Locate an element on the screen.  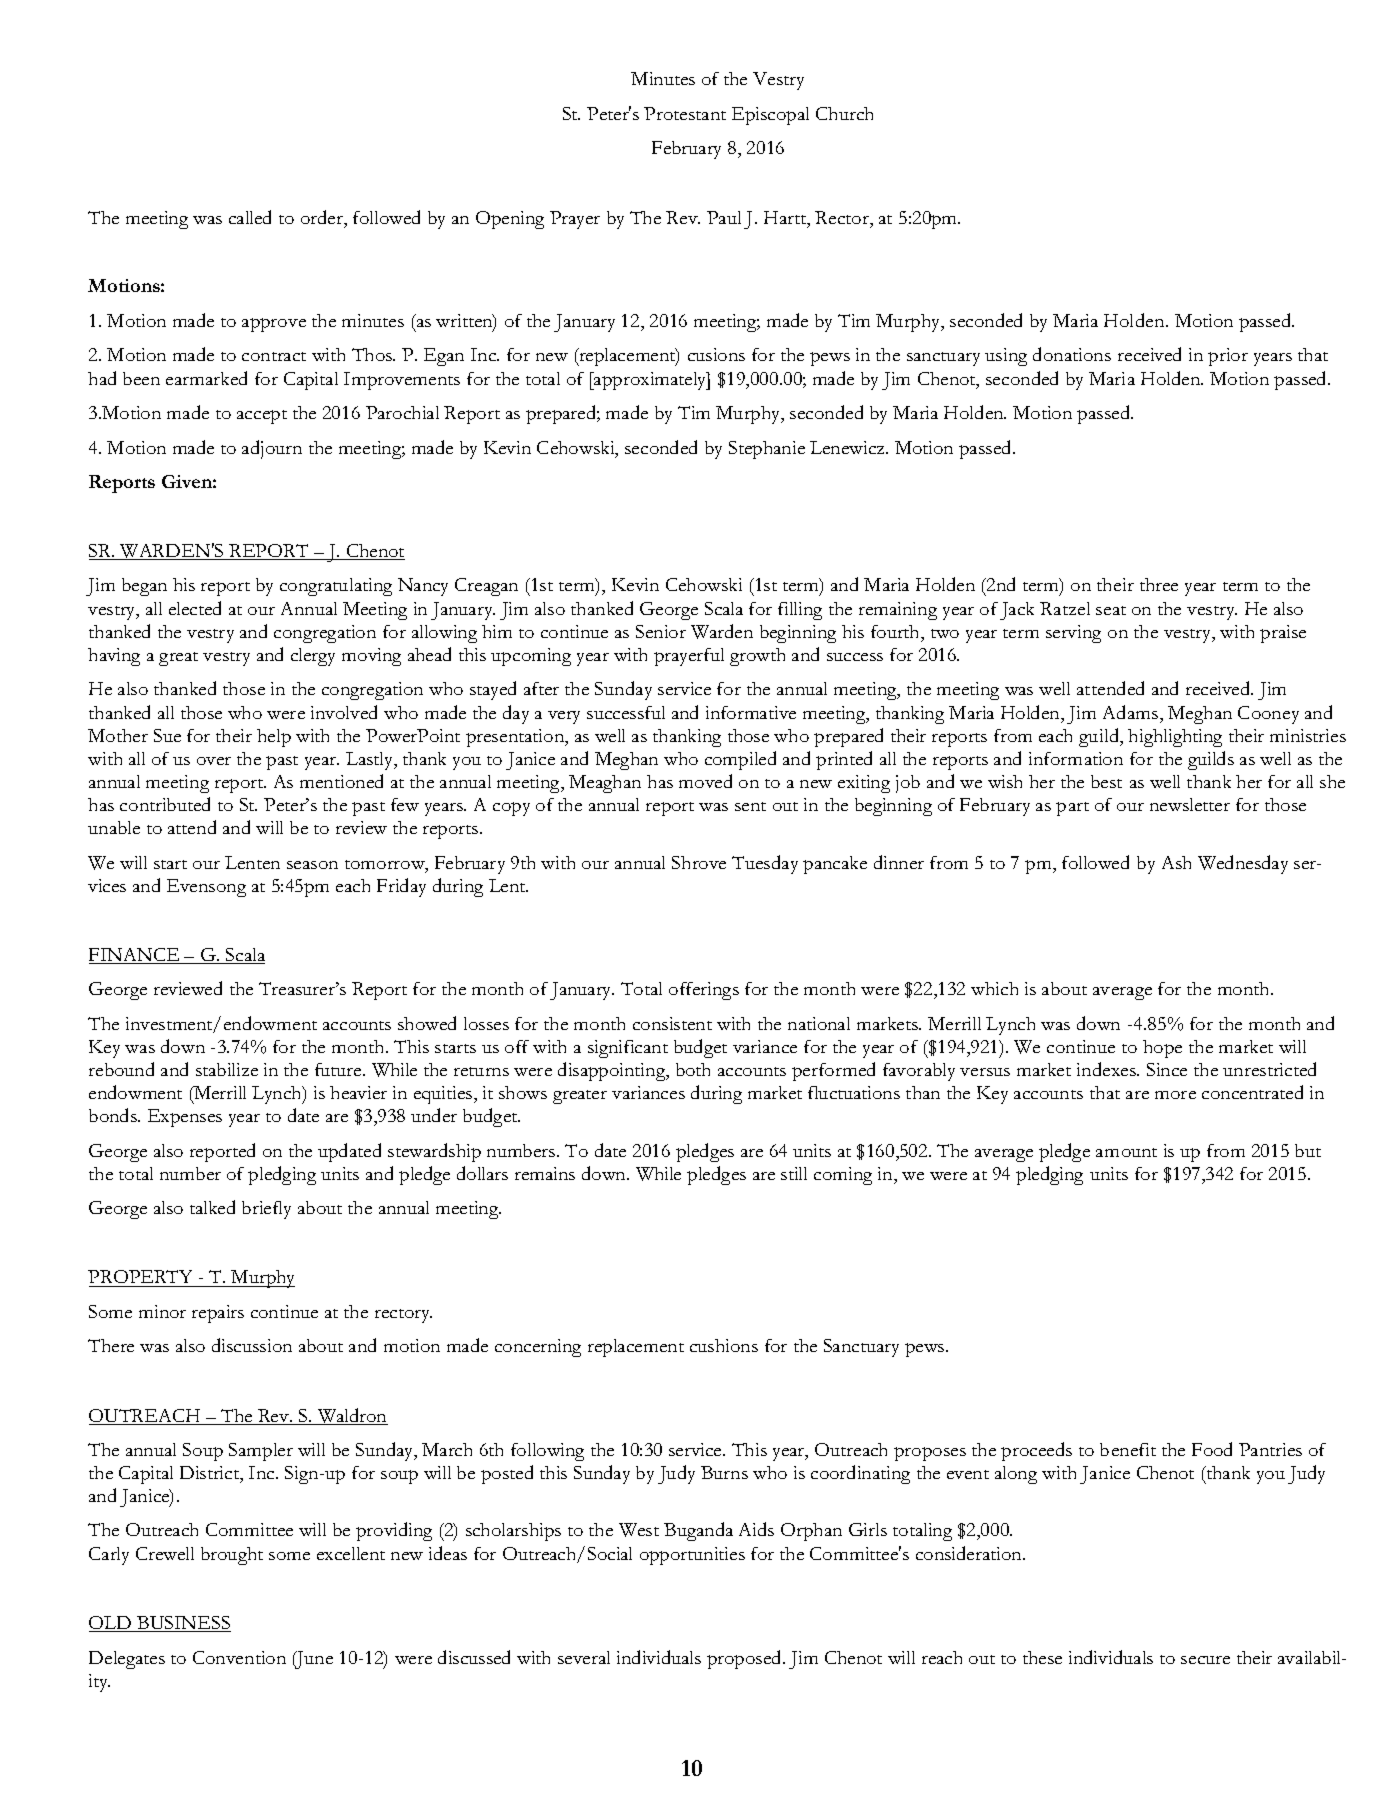
called is located at coordinates (250, 217).
